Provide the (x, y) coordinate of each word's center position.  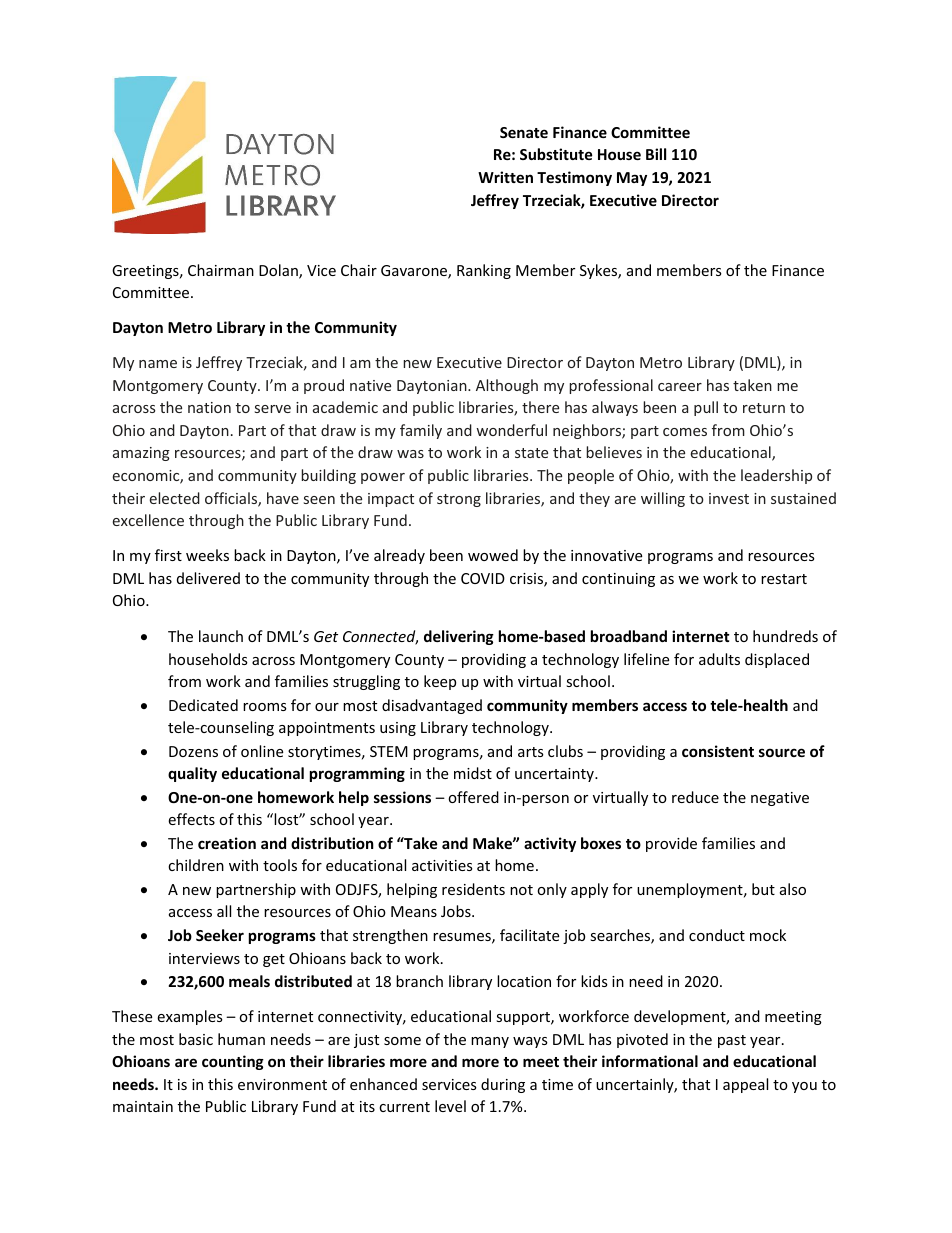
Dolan (279, 271)
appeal (745, 1085)
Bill (656, 154)
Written (505, 177)
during (503, 1085)
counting (233, 1062)
